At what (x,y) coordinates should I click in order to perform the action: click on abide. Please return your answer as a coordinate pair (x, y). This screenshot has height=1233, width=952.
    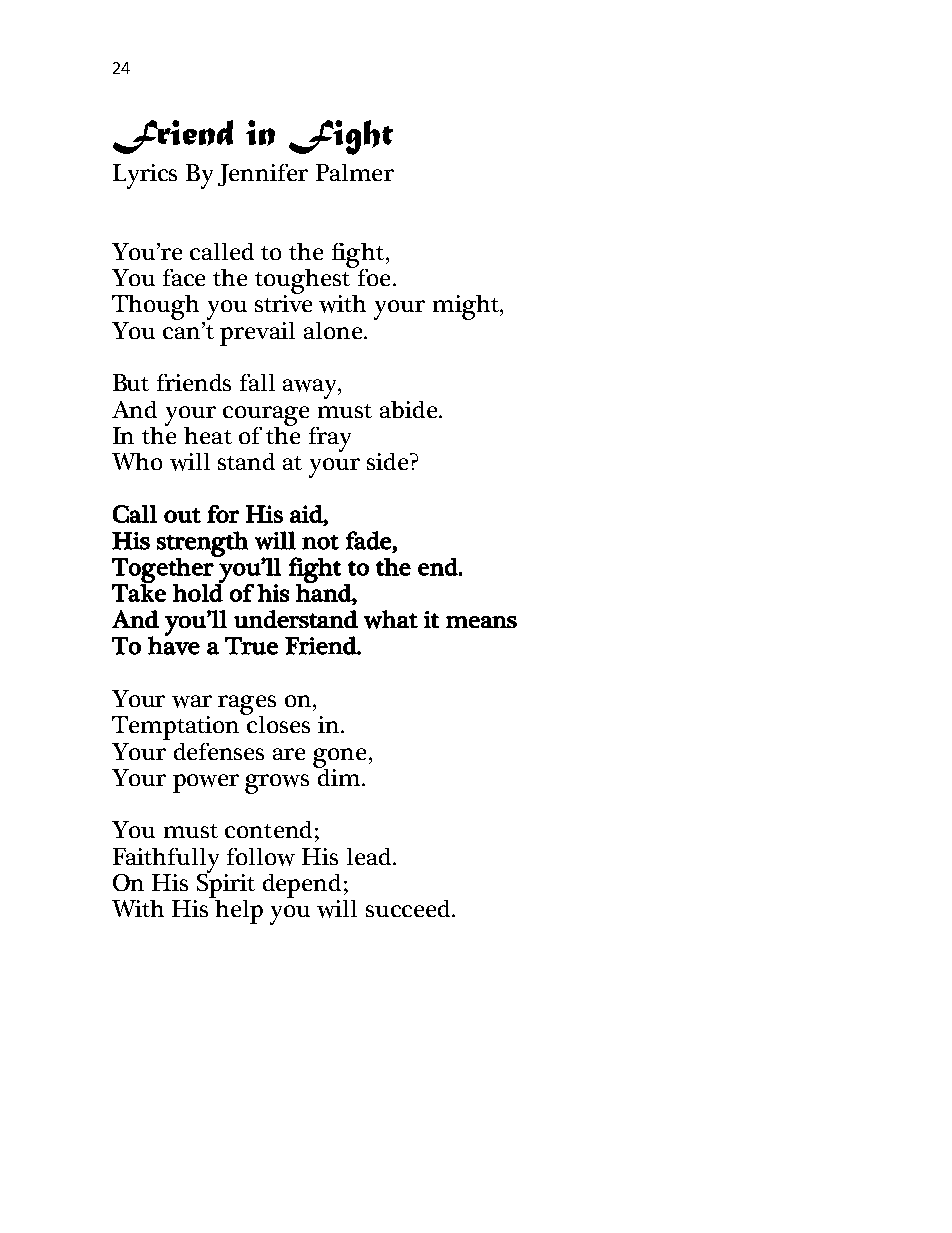
    Looking at the image, I should click on (408, 409).
